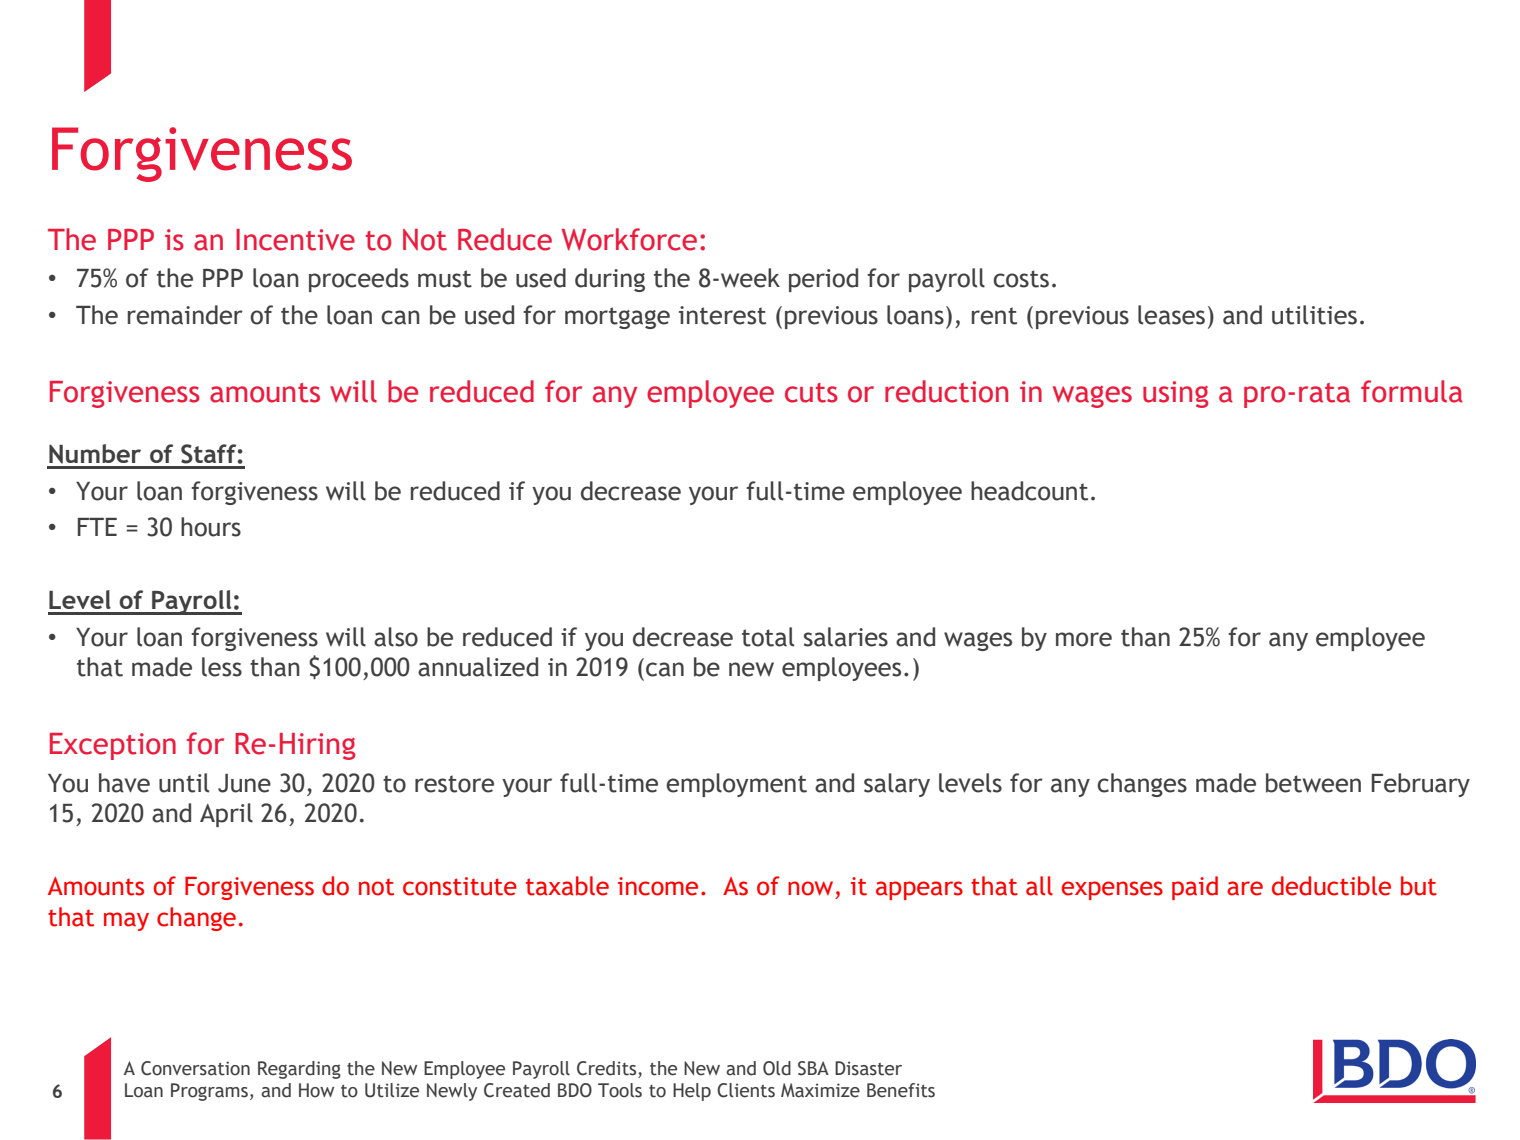 Image resolution: width=1520 pixels, height=1140 pixels. I want to click on hours, so click(211, 527).
